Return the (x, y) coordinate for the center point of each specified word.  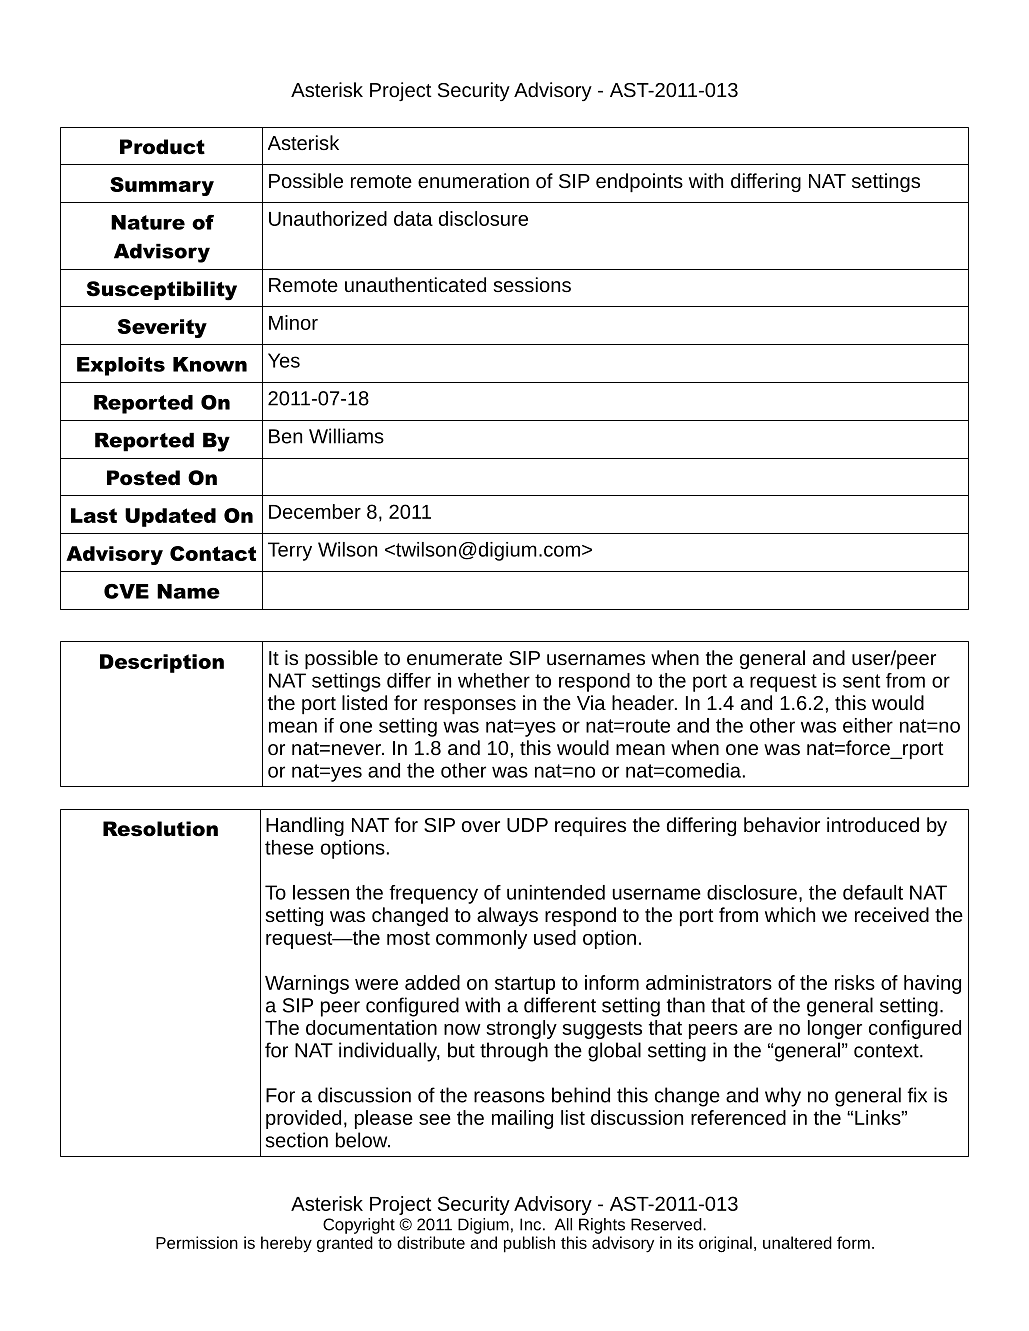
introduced (873, 824)
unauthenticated (415, 284)
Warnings (307, 984)
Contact (213, 553)
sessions (532, 284)
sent (861, 681)
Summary (162, 186)
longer (835, 1029)
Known (210, 364)
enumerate (454, 658)
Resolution (160, 829)
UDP (527, 825)
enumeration (473, 180)
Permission (197, 1242)
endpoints (639, 182)
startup (525, 985)
